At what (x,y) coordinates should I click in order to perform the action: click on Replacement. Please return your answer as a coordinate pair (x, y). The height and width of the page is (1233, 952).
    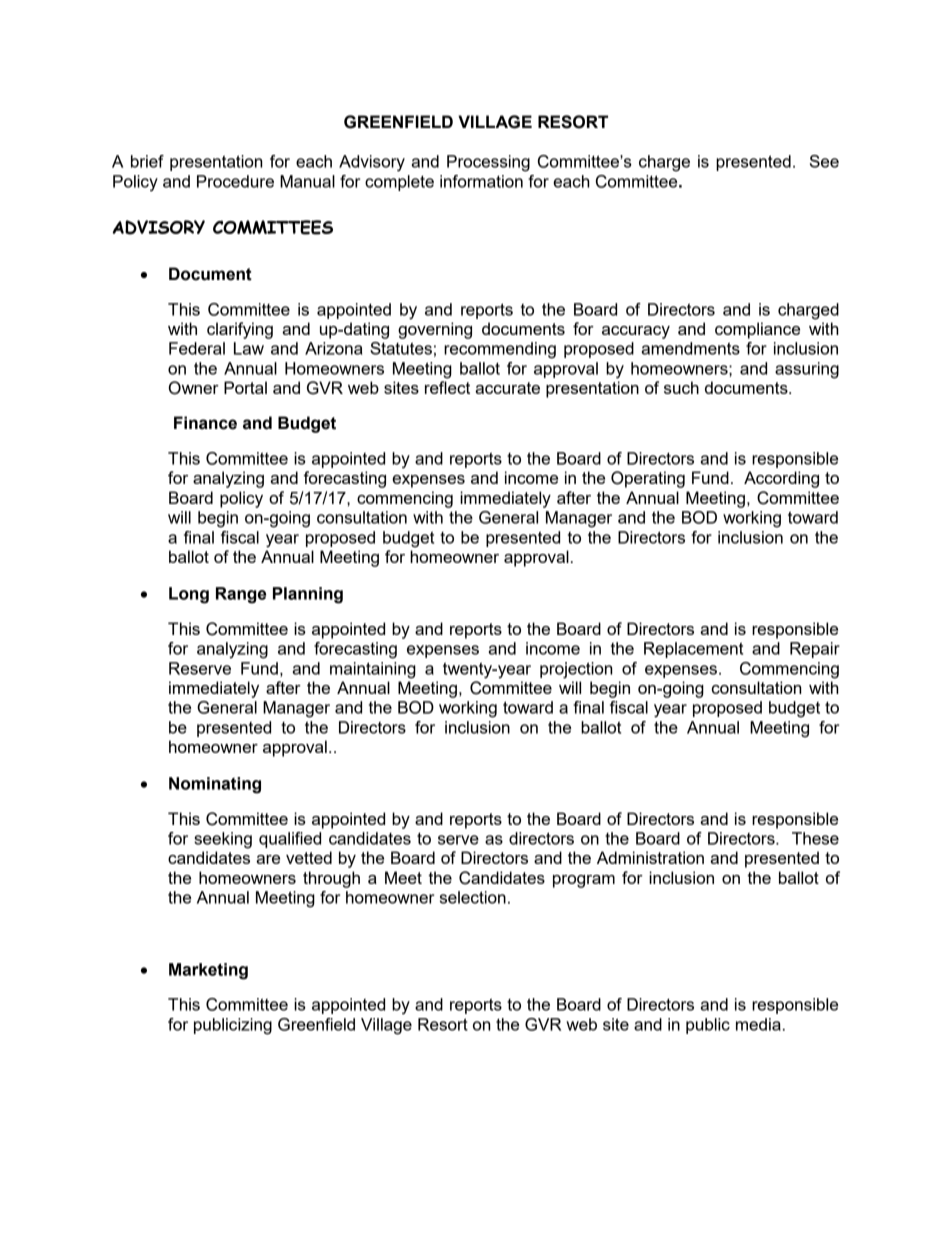
    Looking at the image, I should click on (693, 650).
